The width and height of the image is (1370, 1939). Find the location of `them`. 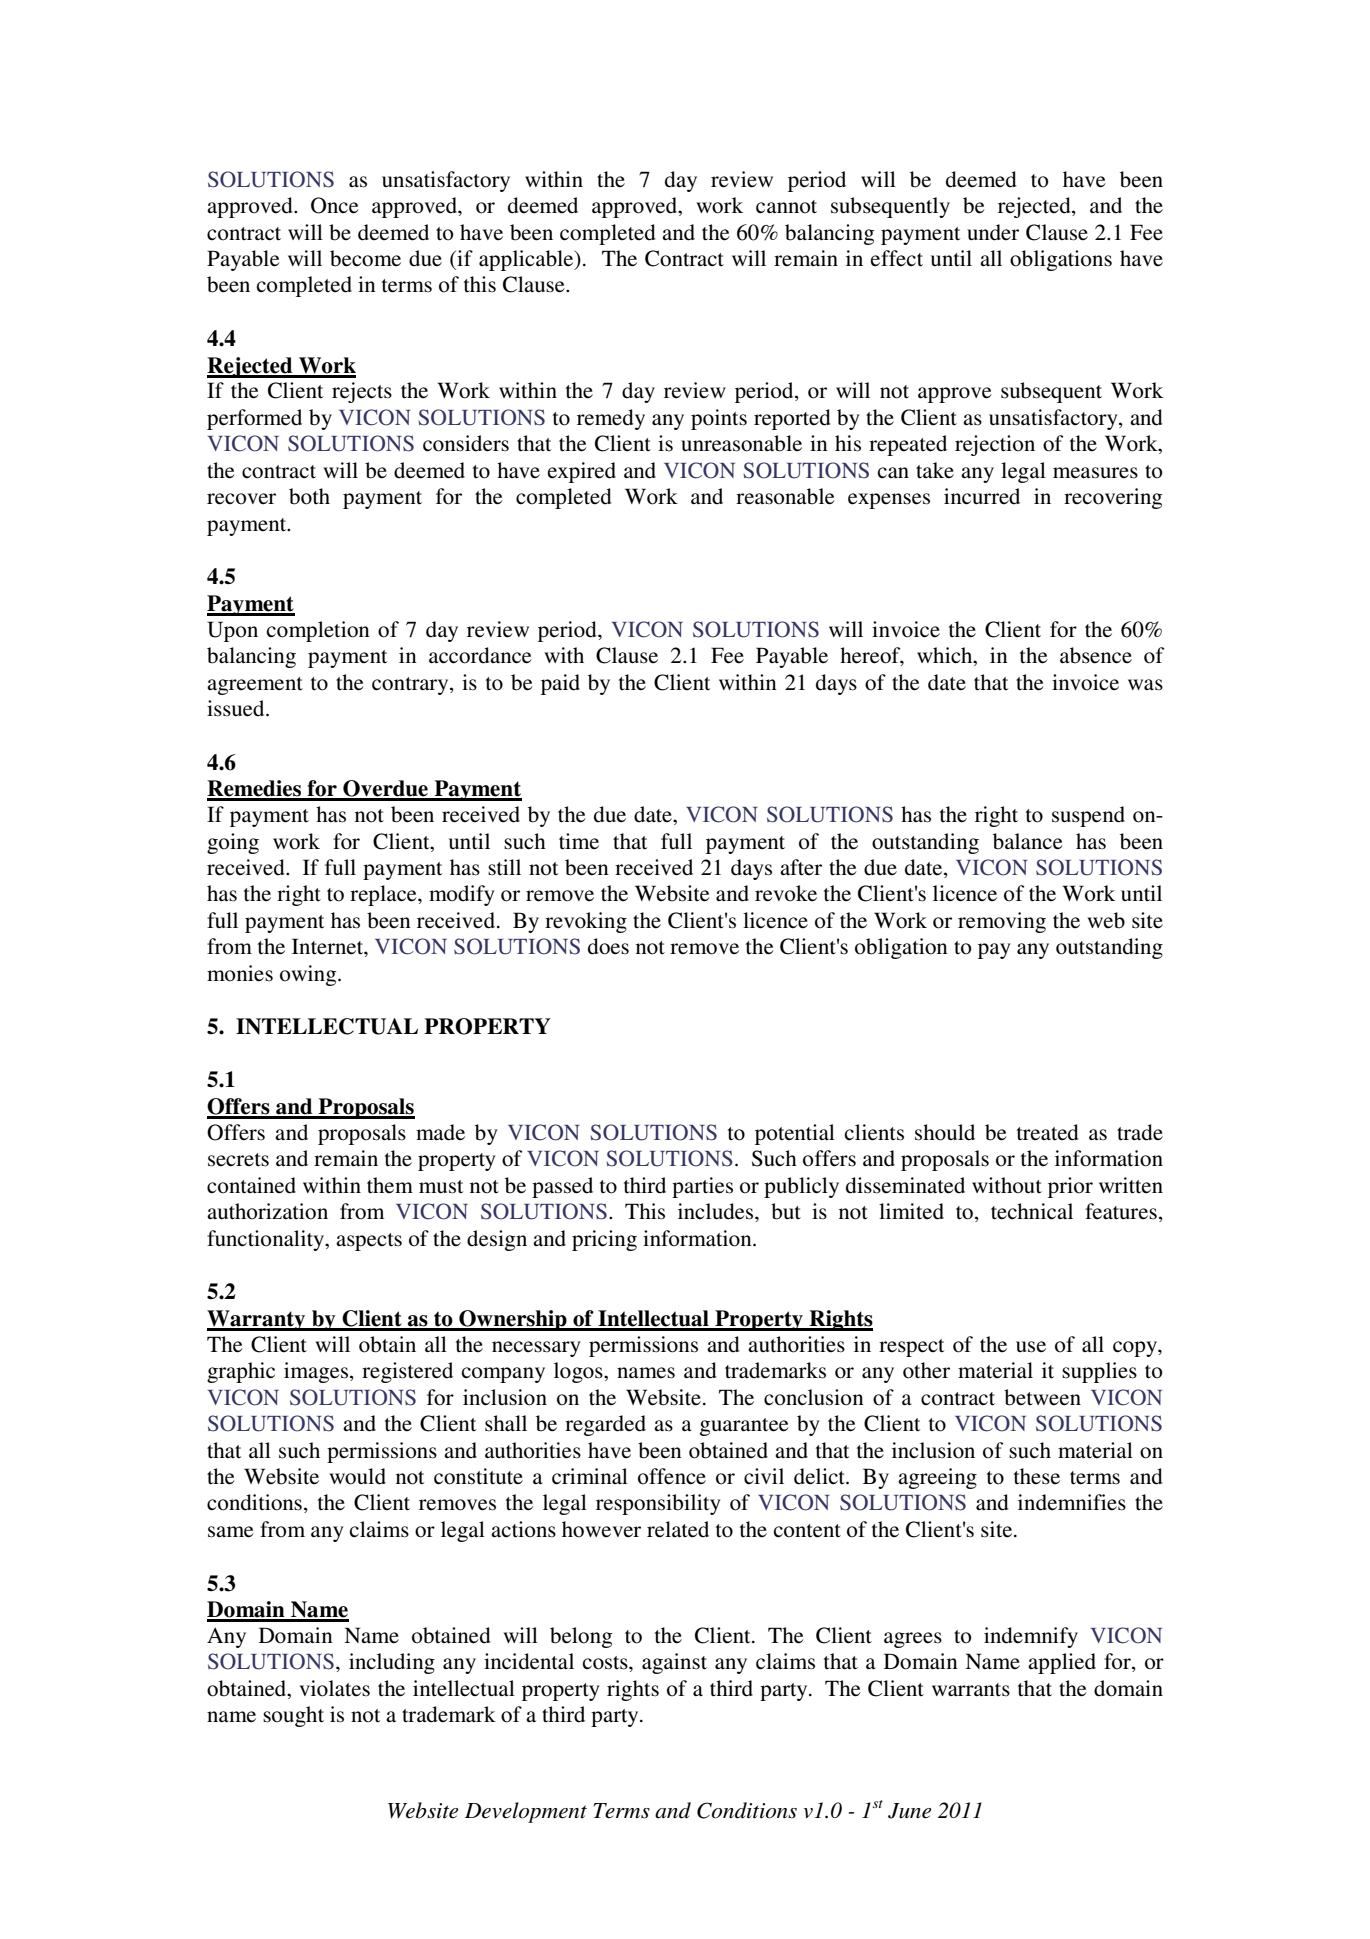

them is located at coordinates (390, 1185).
